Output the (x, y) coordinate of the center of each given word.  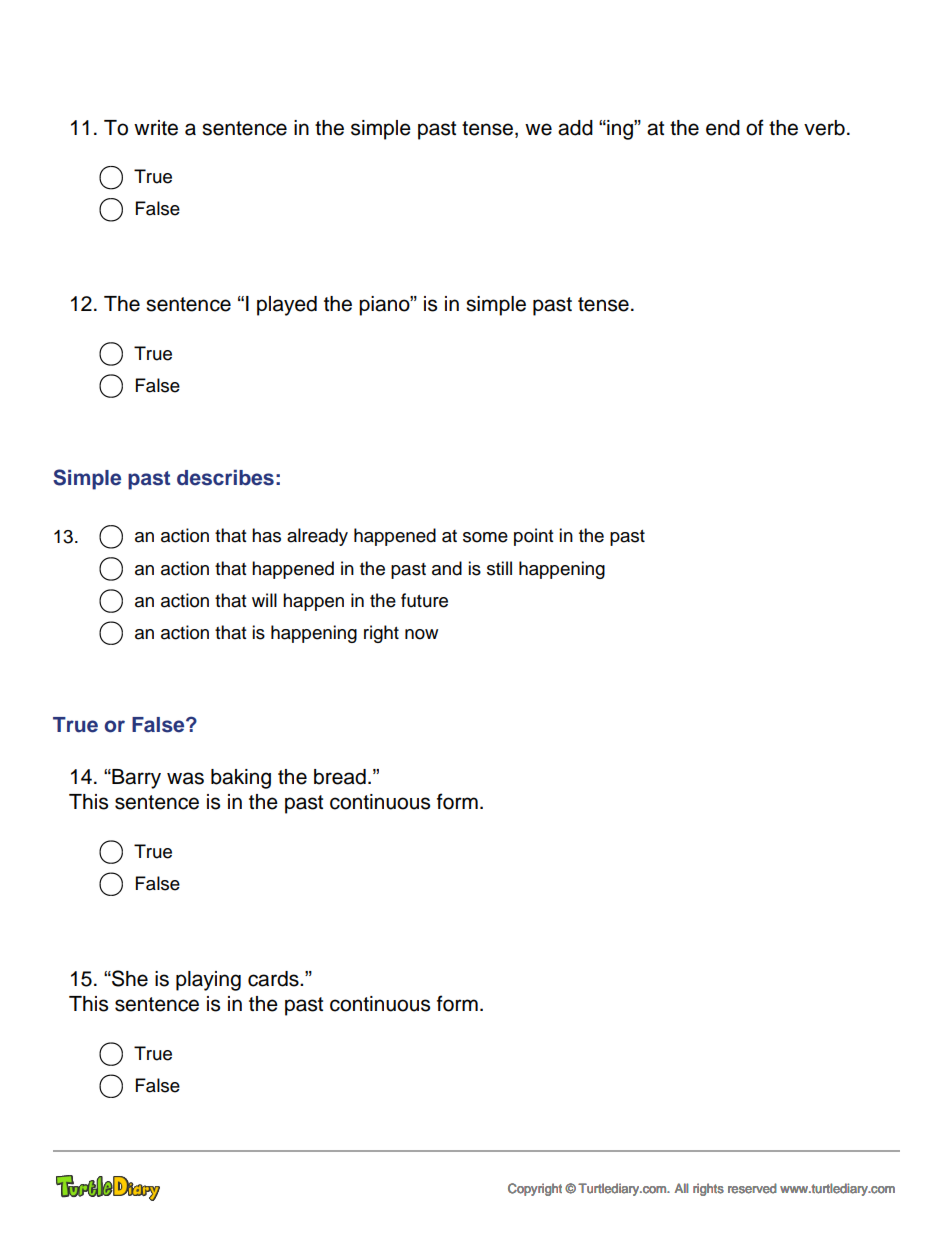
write (156, 128)
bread (340, 777)
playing (208, 981)
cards (274, 979)
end (723, 128)
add (575, 128)
